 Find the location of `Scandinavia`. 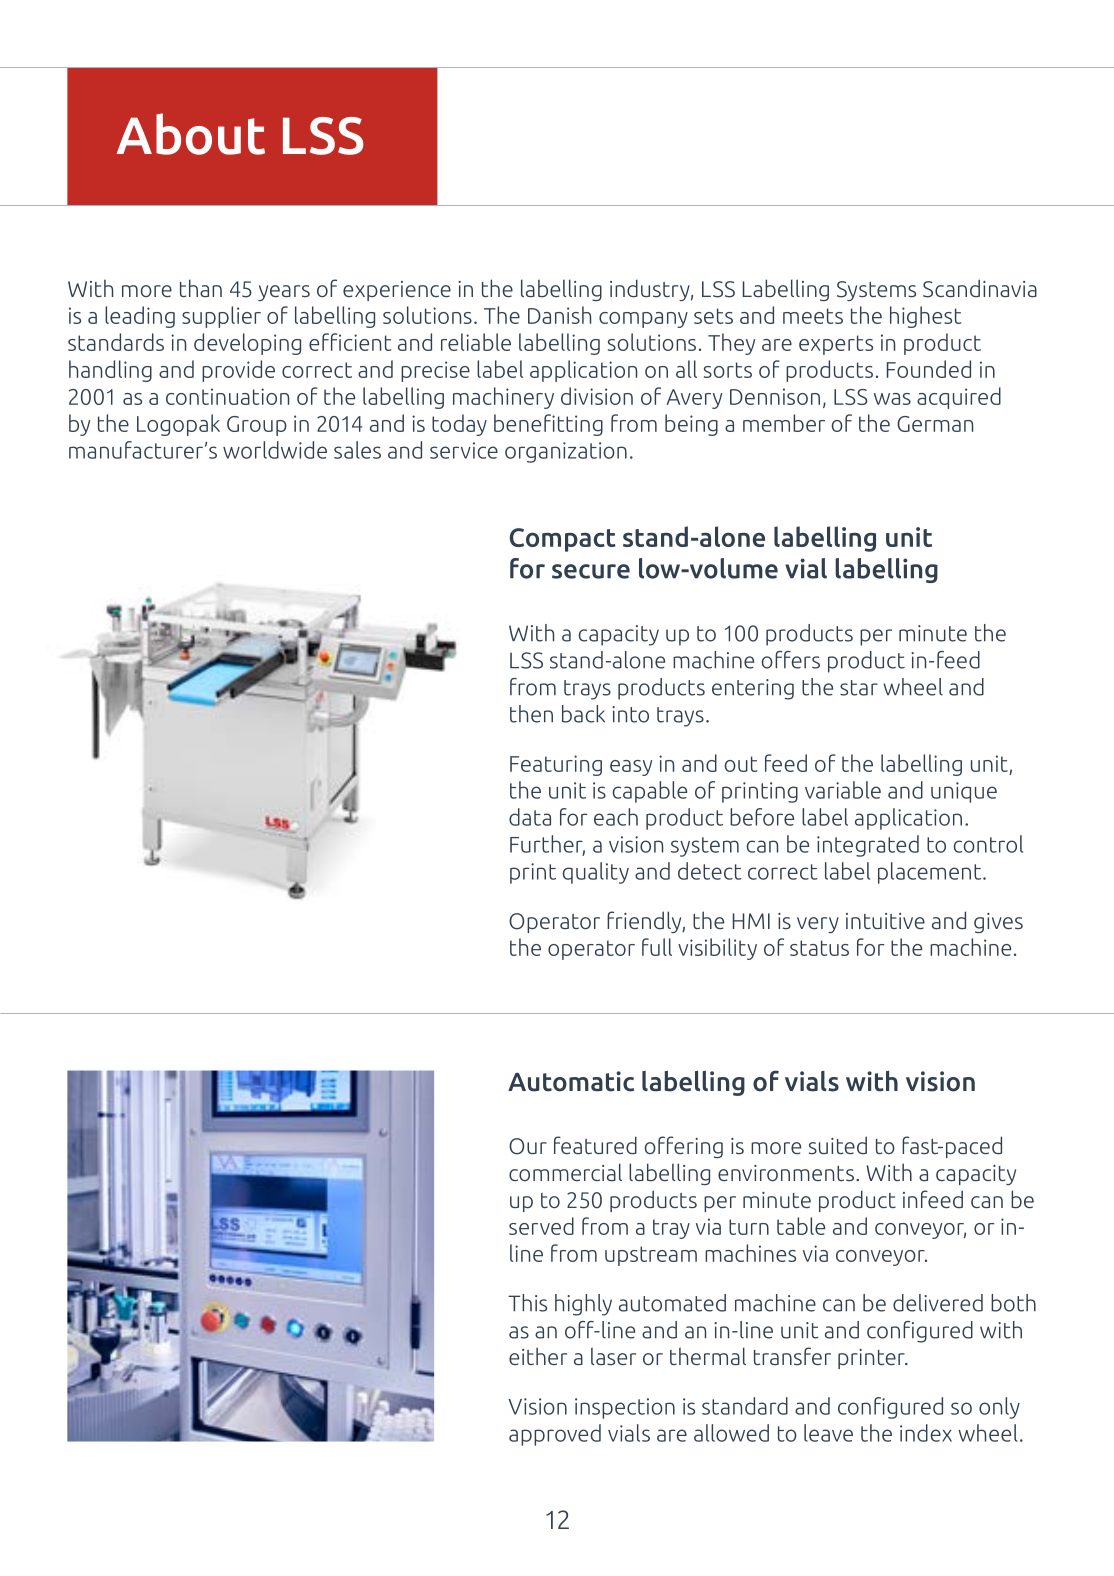

Scandinavia is located at coordinates (980, 288).
